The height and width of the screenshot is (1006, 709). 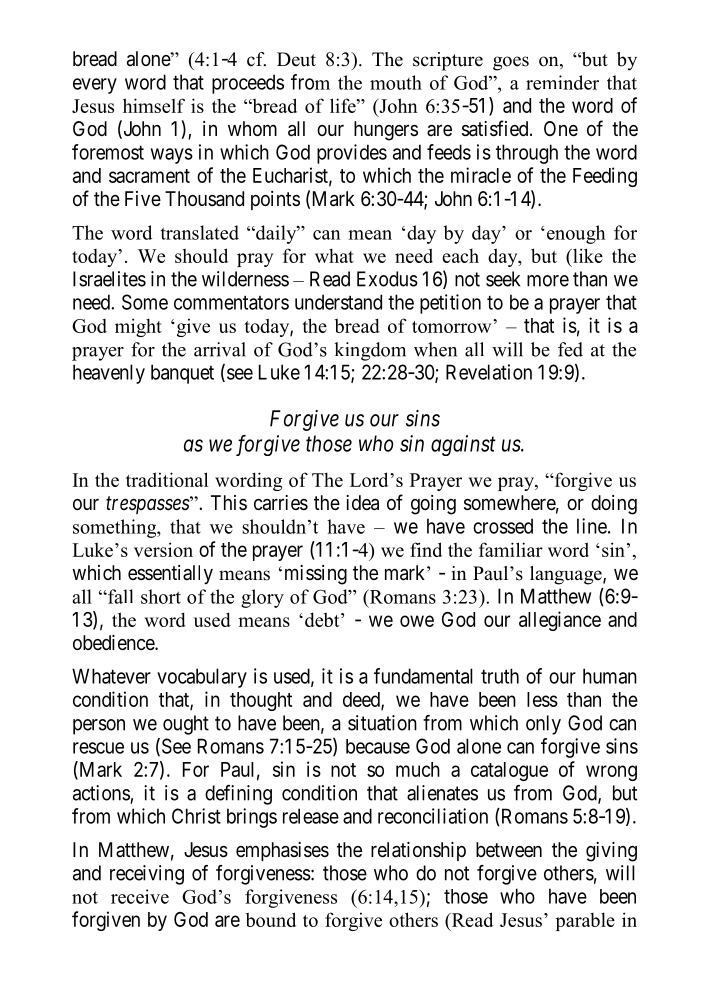 I want to click on more, so click(x=548, y=281).
